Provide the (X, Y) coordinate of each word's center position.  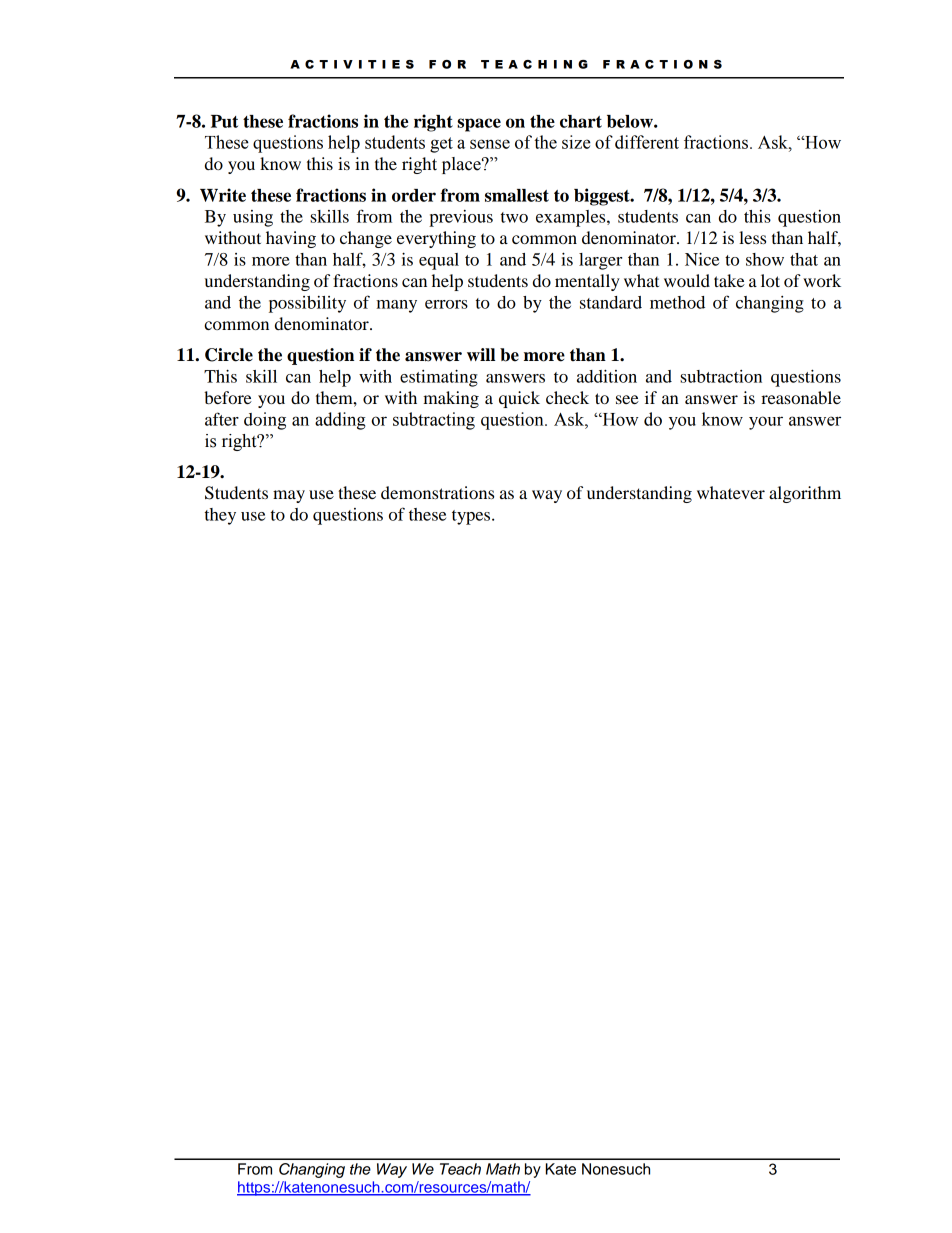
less (752, 237)
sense (490, 144)
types (472, 517)
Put (224, 121)
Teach (460, 1169)
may (289, 496)
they (220, 516)
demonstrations (437, 492)
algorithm (805, 494)
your (766, 423)
